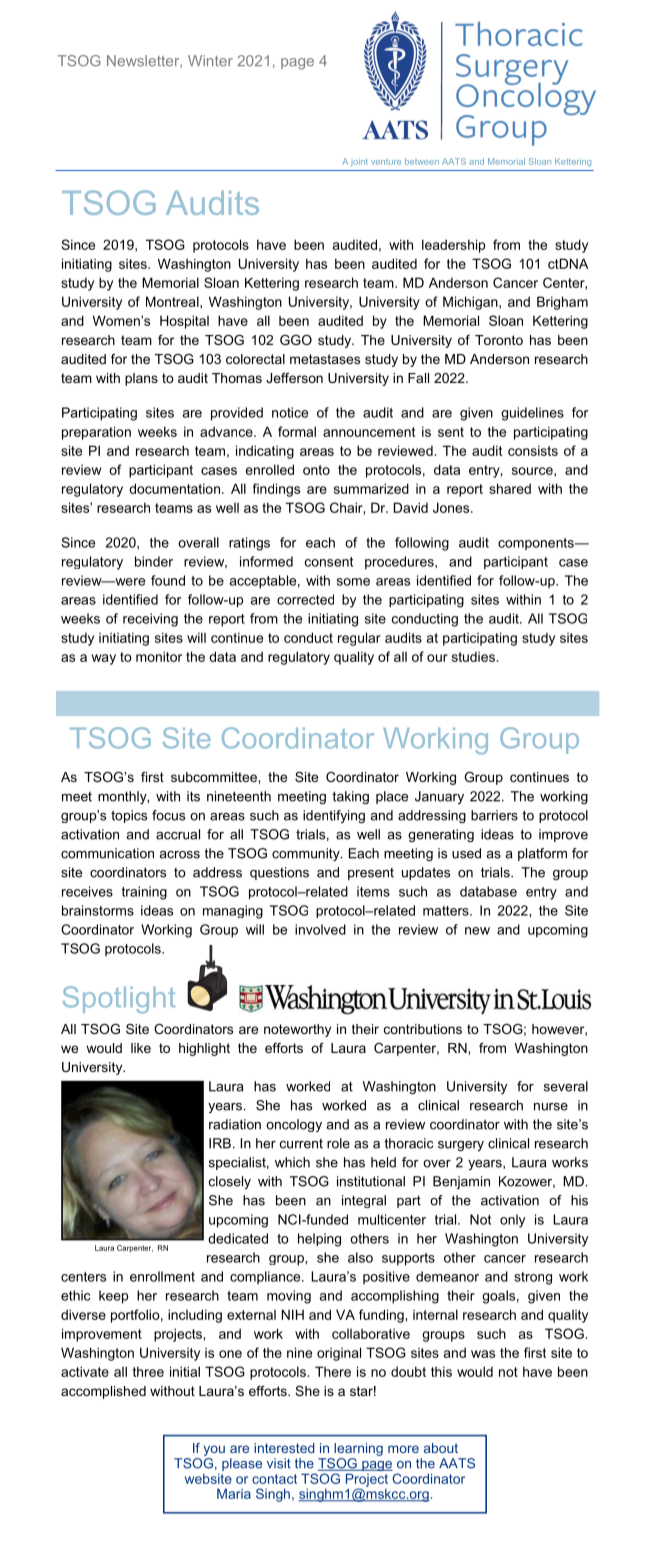 The height and width of the image is (1568, 649). What do you see at coordinates (357, 1451) in the image?
I see `learning` at bounding box center [357, 1451].
